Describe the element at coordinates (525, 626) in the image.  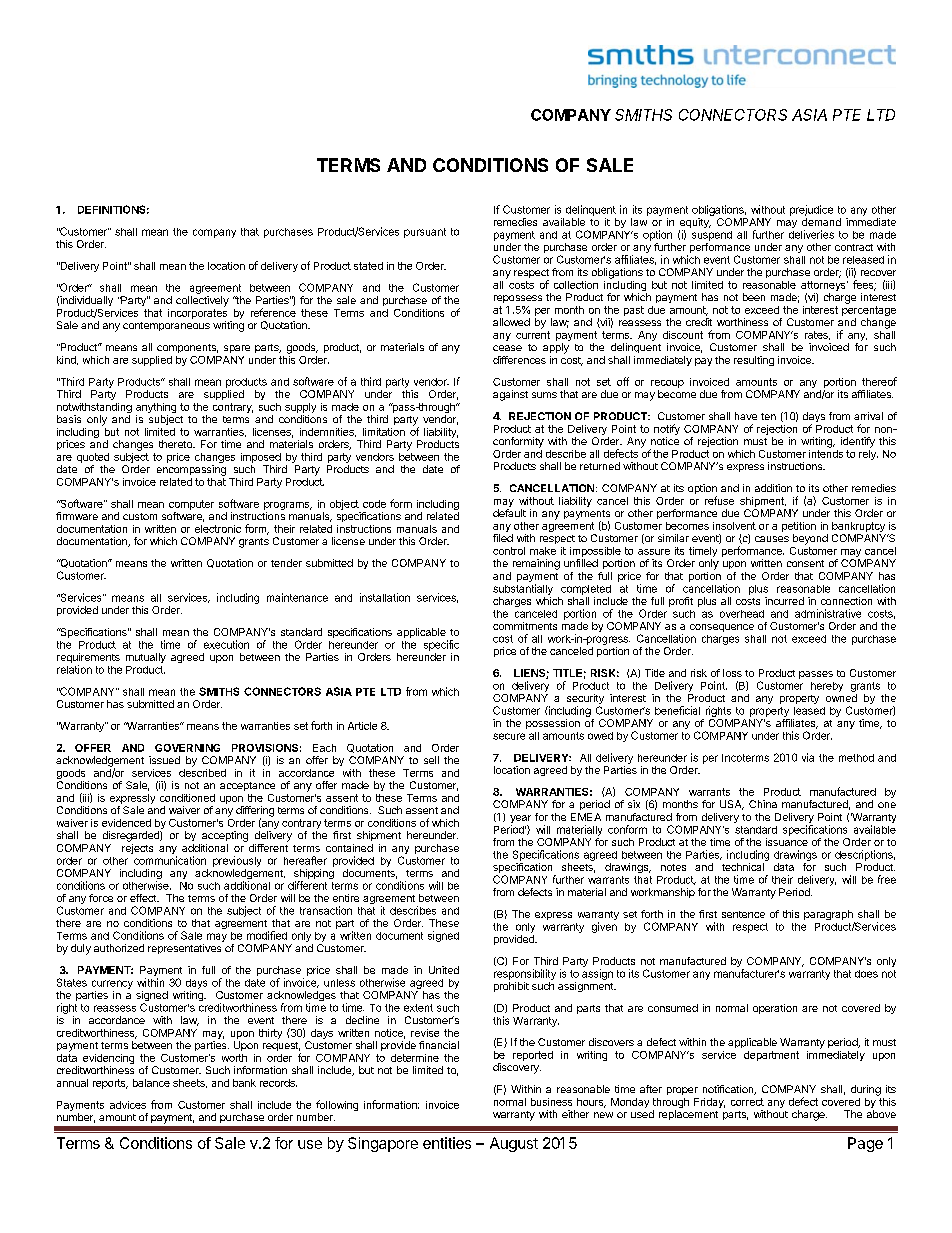
I see `commitments` at that location.
